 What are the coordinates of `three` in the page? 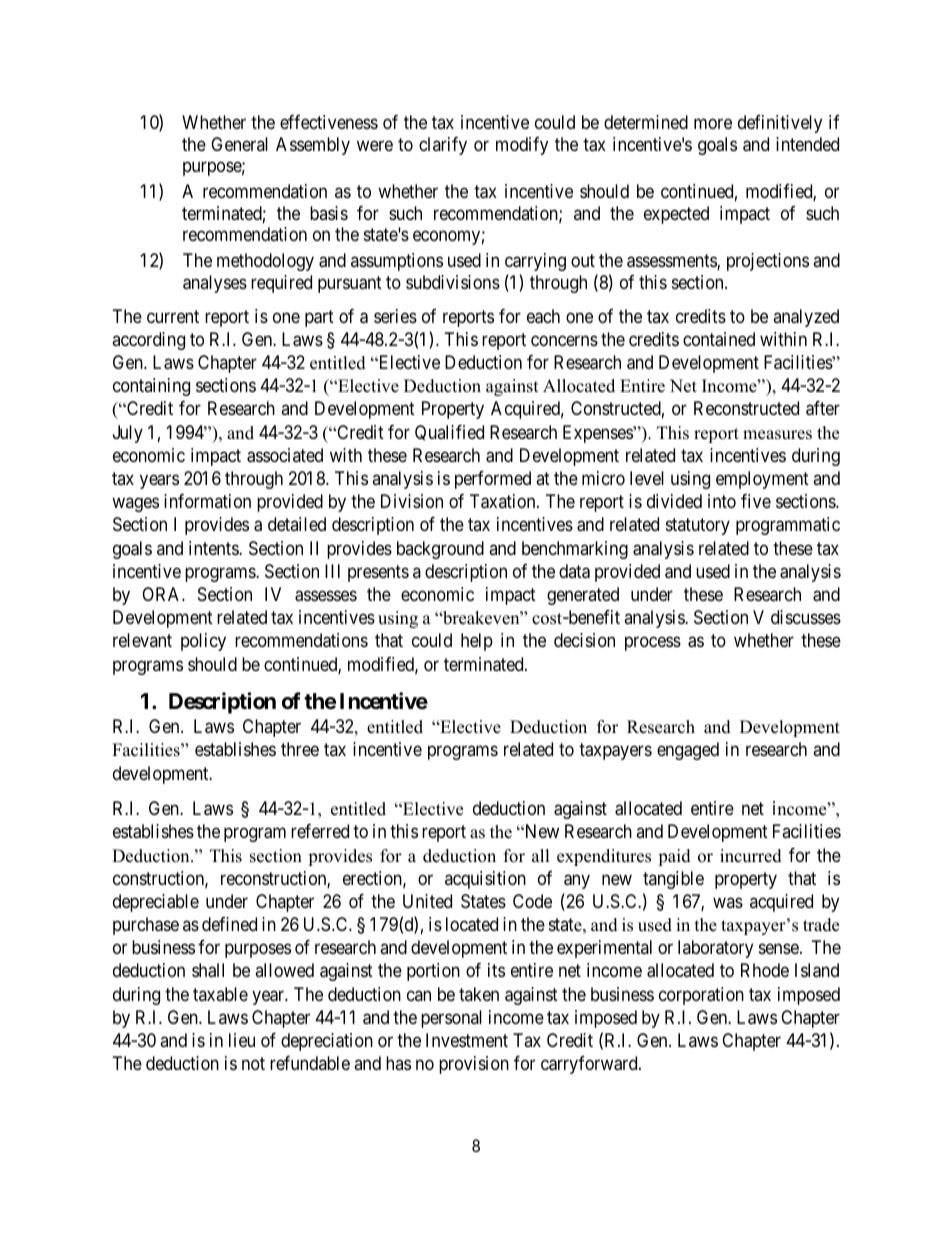 It's located at (300, 749).
